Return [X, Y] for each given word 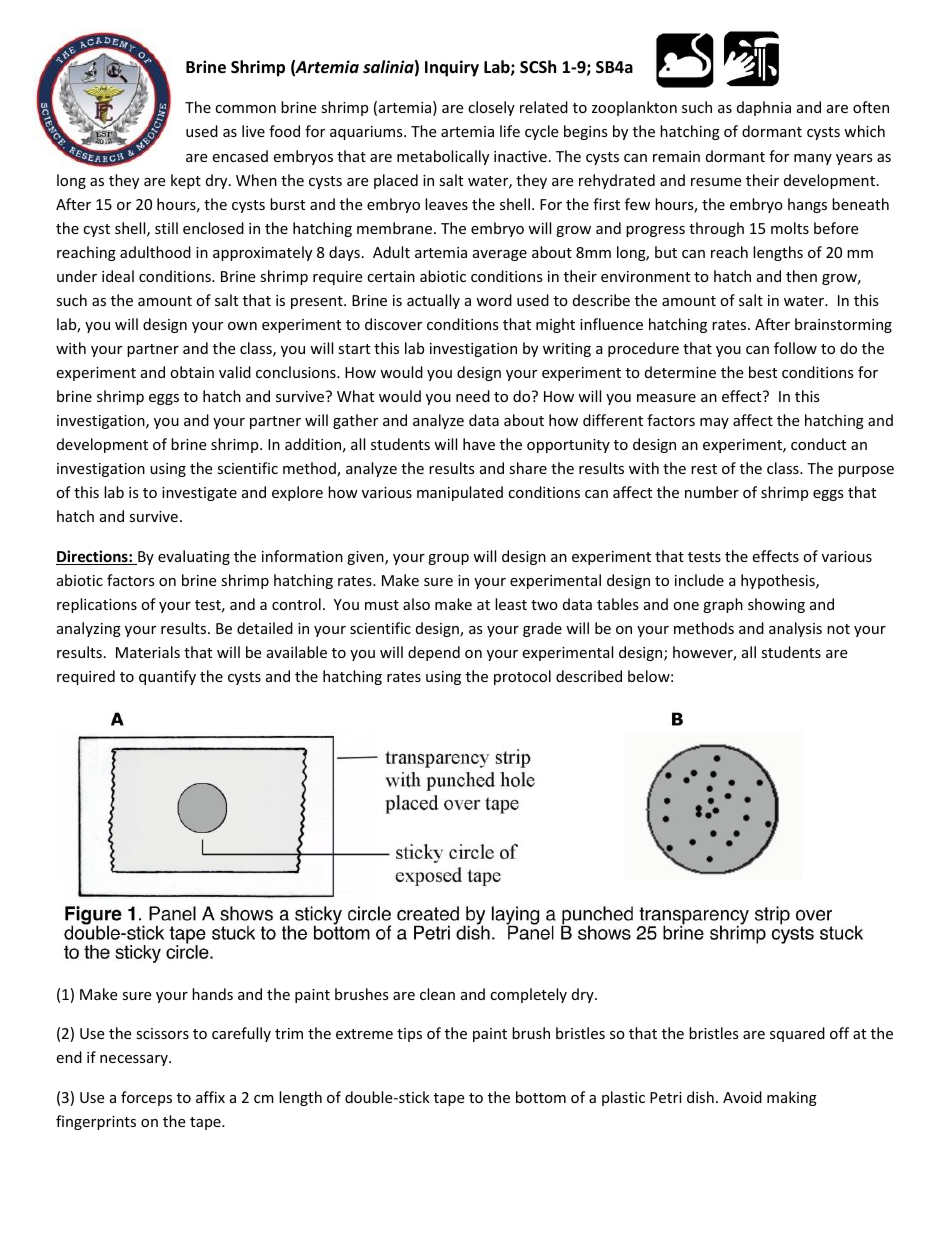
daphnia [764, 108]
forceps [146, 1098]
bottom [541, 1097]
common [245, 109]
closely [491, 108]
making [792, 1098]
